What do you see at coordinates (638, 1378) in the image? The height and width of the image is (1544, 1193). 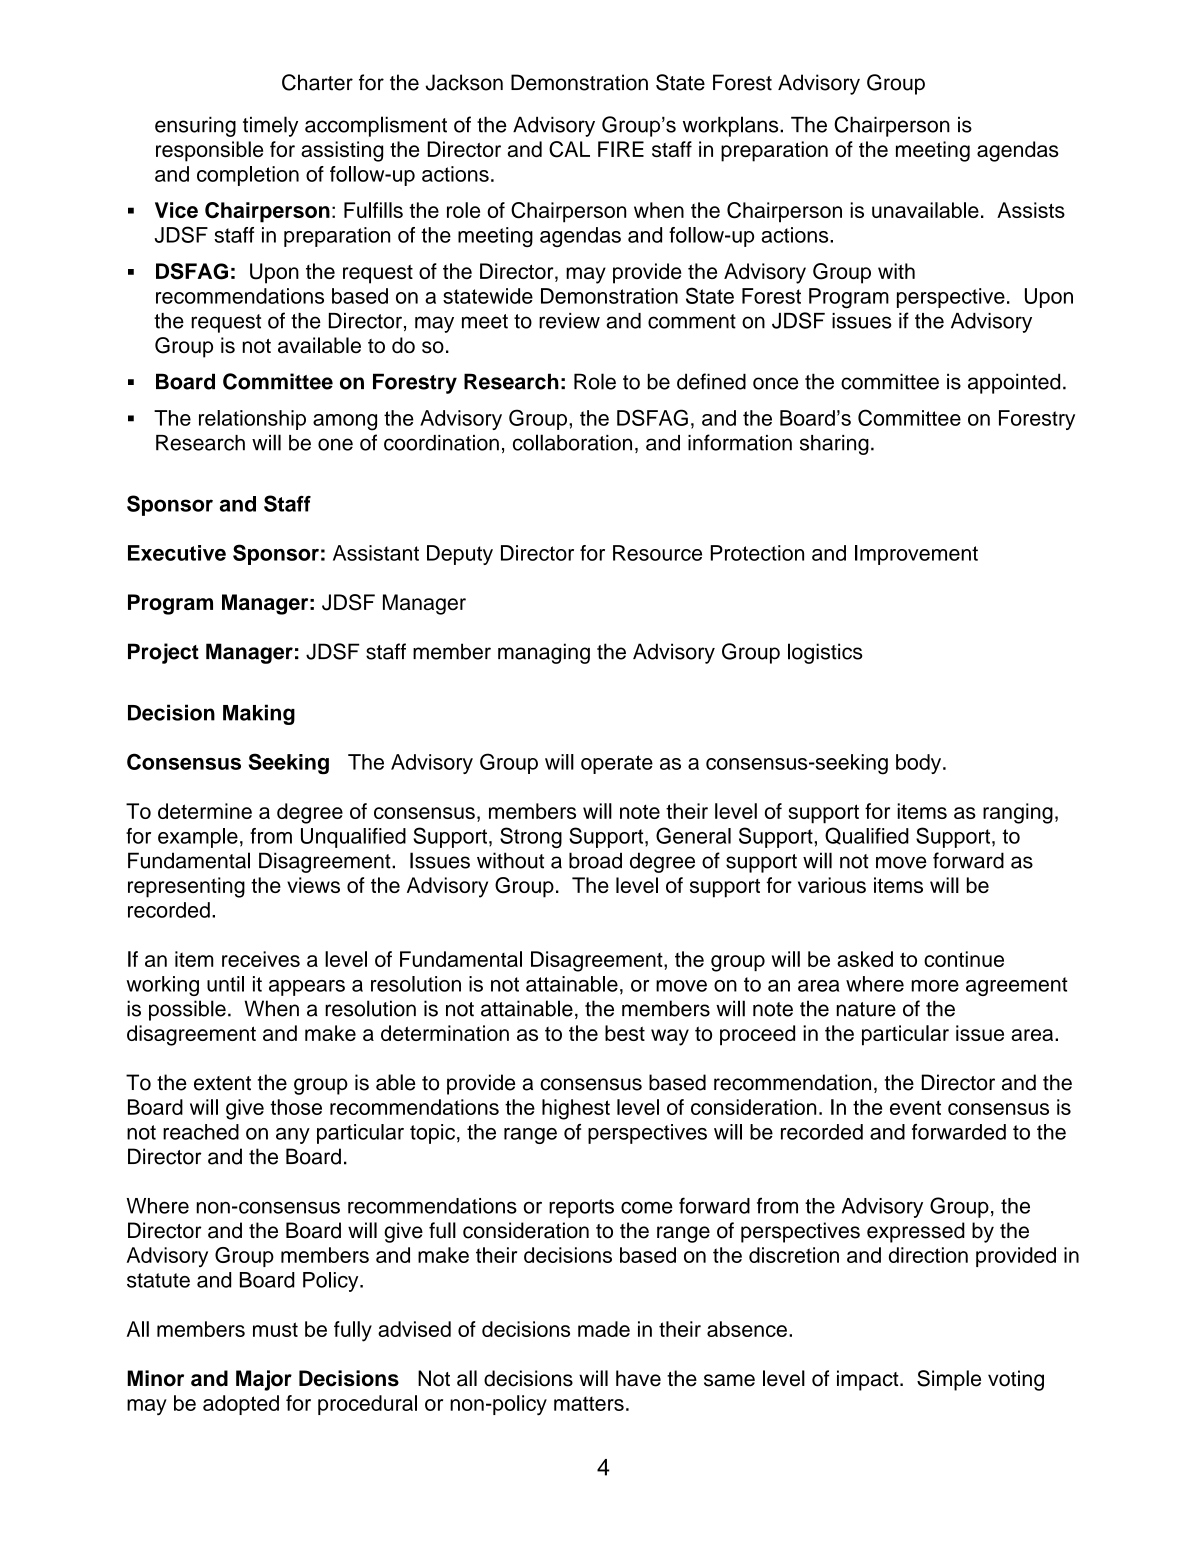 I see `have` at bounding box center [638, 1378].
